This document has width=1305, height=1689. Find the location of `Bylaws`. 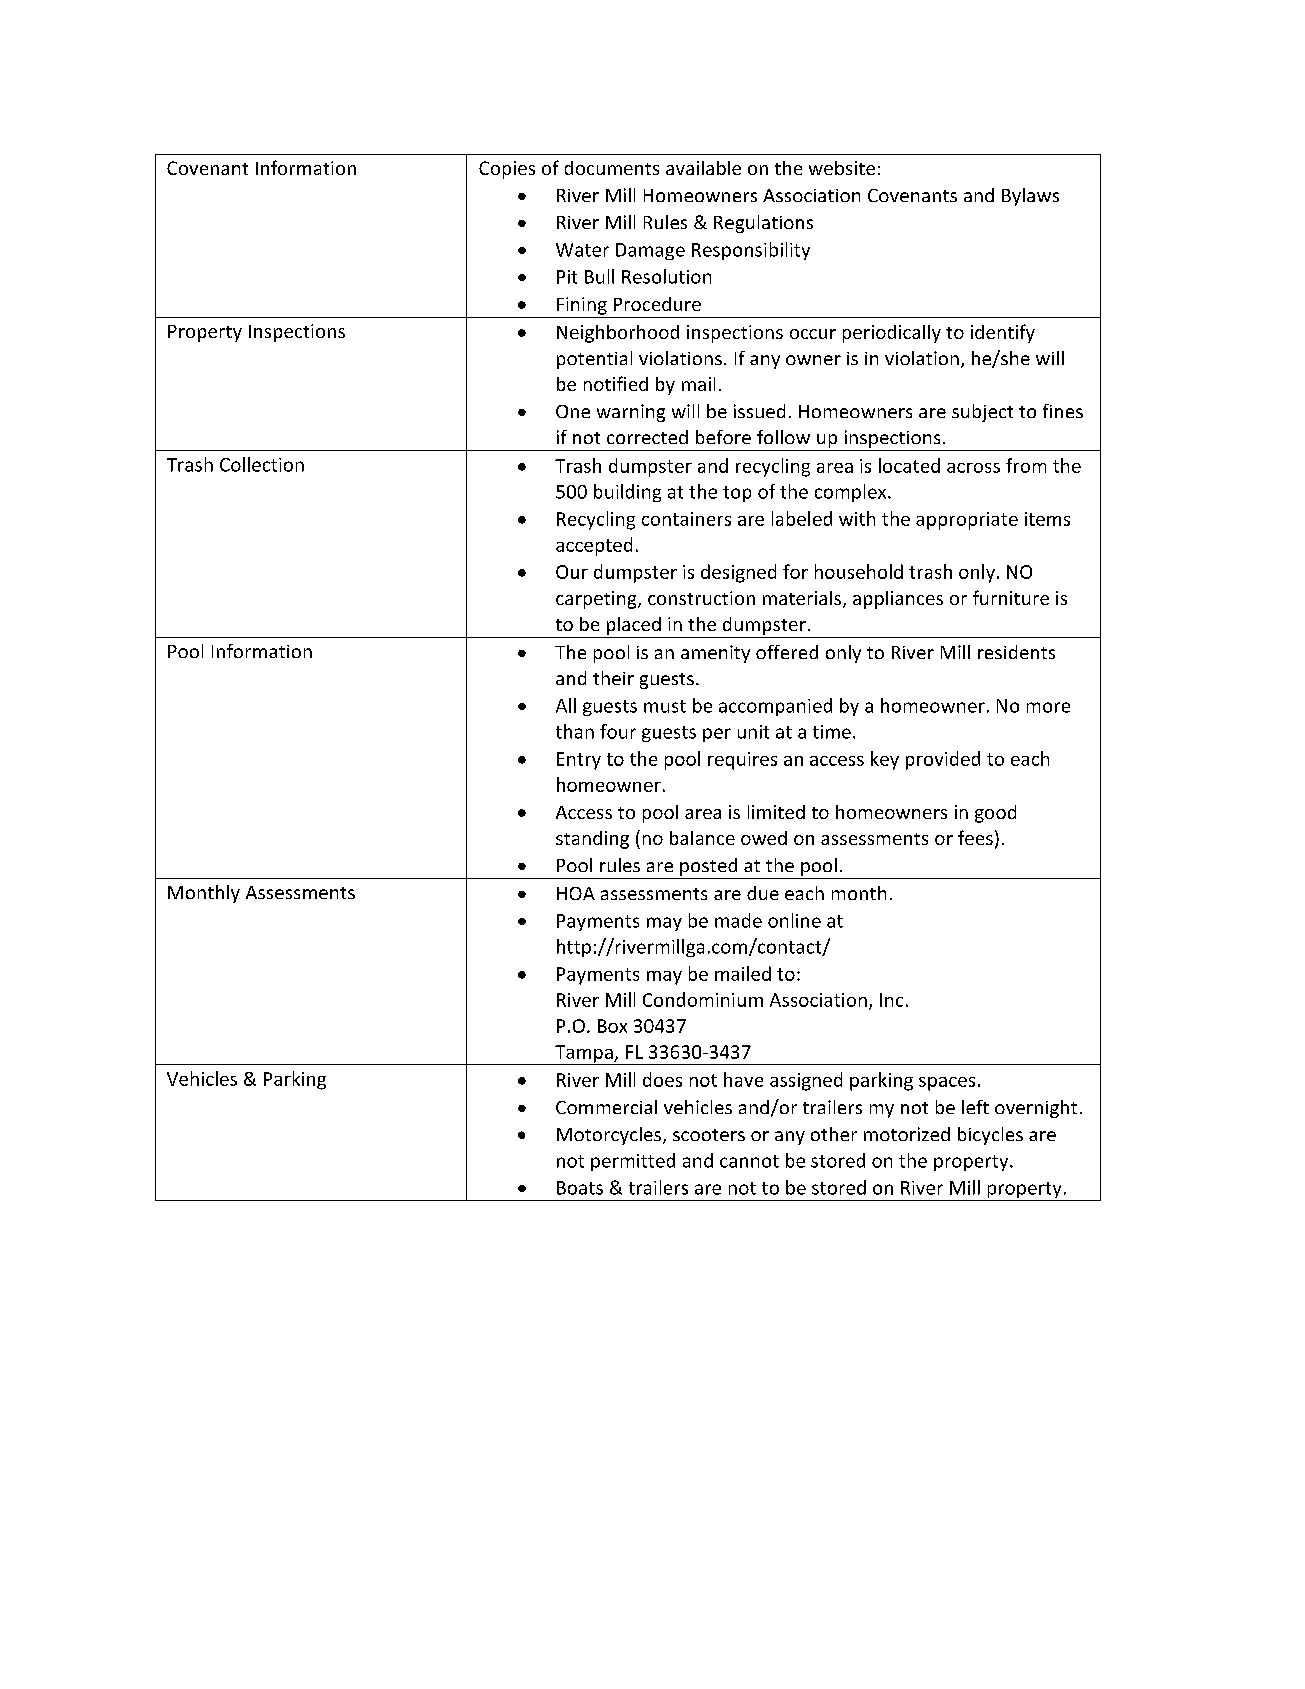

Bylaws is located at coordinates (1030, 197).
